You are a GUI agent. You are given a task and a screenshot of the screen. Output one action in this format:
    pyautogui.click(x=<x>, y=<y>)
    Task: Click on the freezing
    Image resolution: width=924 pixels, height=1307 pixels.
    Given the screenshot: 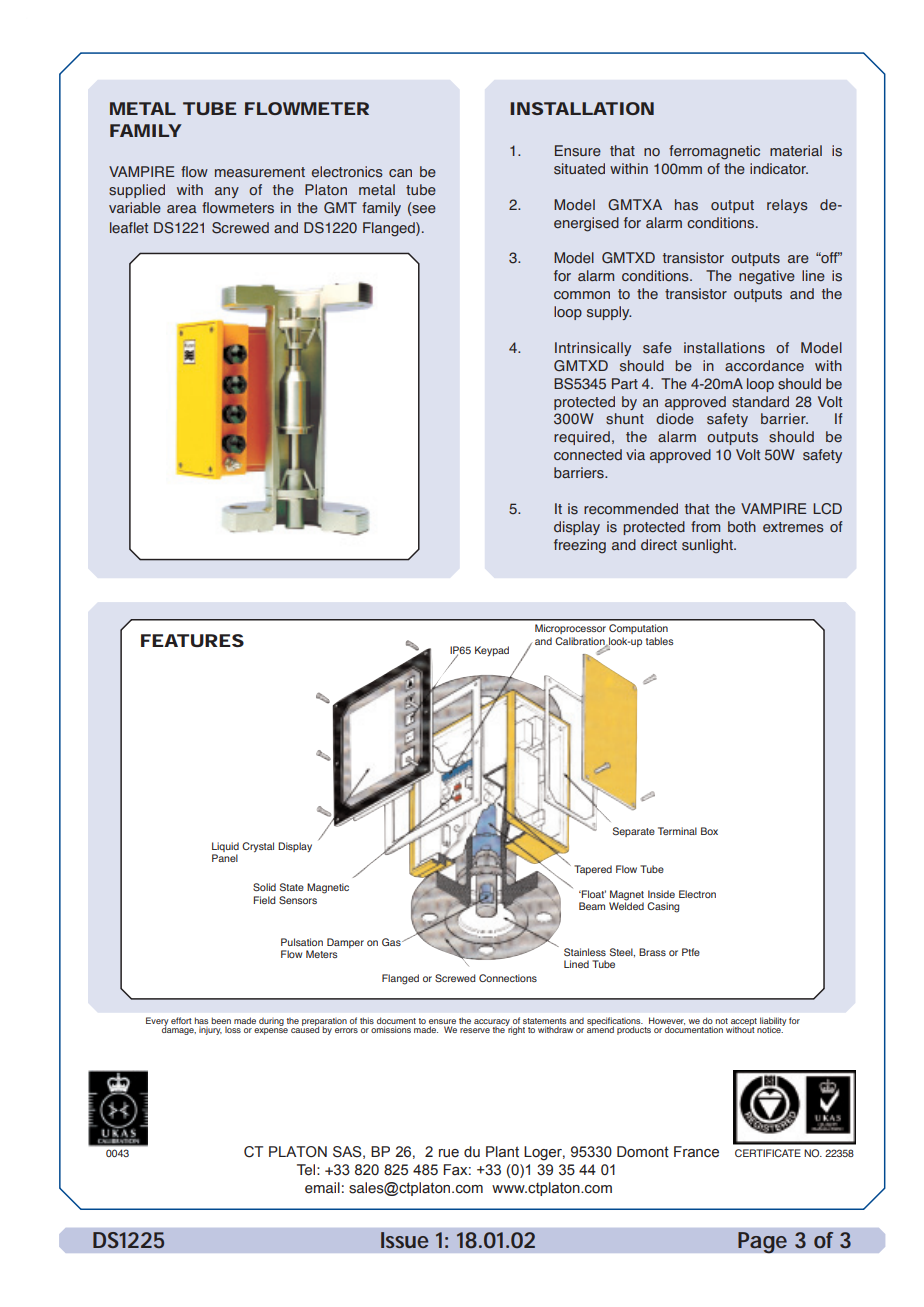 What is the action you would take?
    pyautogui.click(x=580, y=546)
